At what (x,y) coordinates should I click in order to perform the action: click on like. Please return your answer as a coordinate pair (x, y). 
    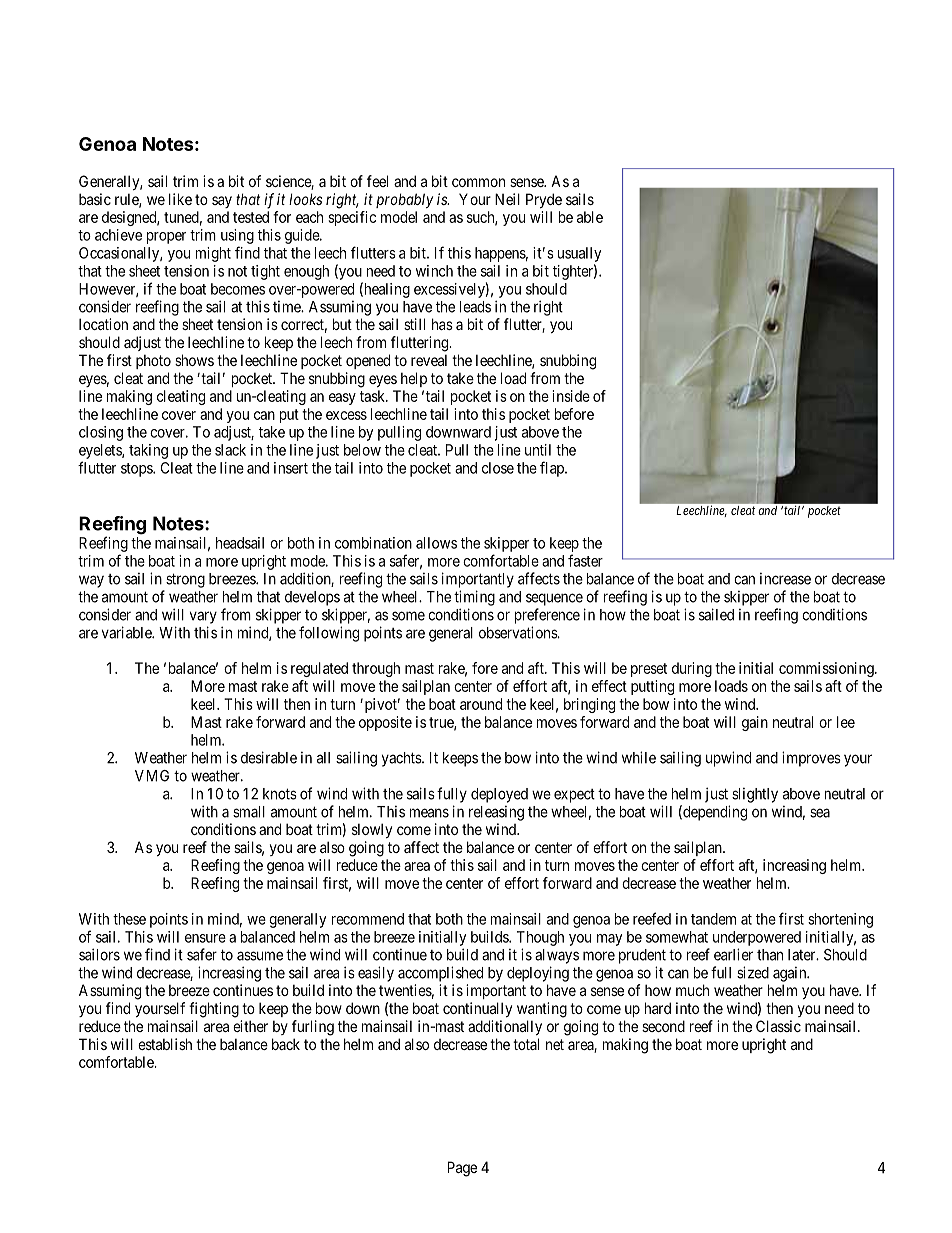
    Looking at the image, I should click on (180, 199).
